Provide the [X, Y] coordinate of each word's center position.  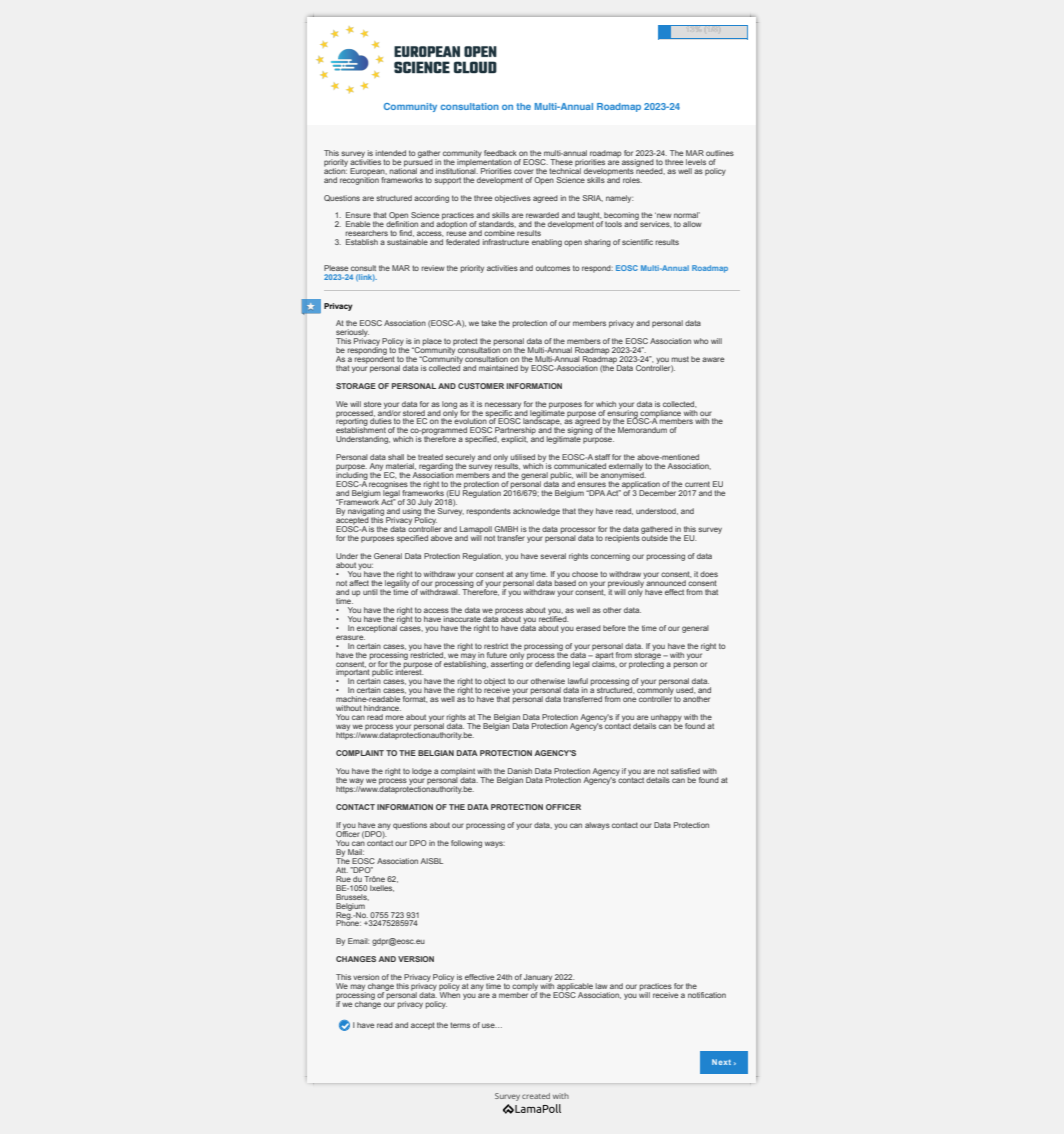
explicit [514, 440]
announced [666, 583]
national [403, 170]
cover [524, 171]
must [680, 359]
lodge [422, 772]
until [370, 592]
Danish [520, 771]
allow [692, 224]
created [536, 1096]
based [565, 582]
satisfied [685, 771]
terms [460, 1025]
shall [396, 457]
